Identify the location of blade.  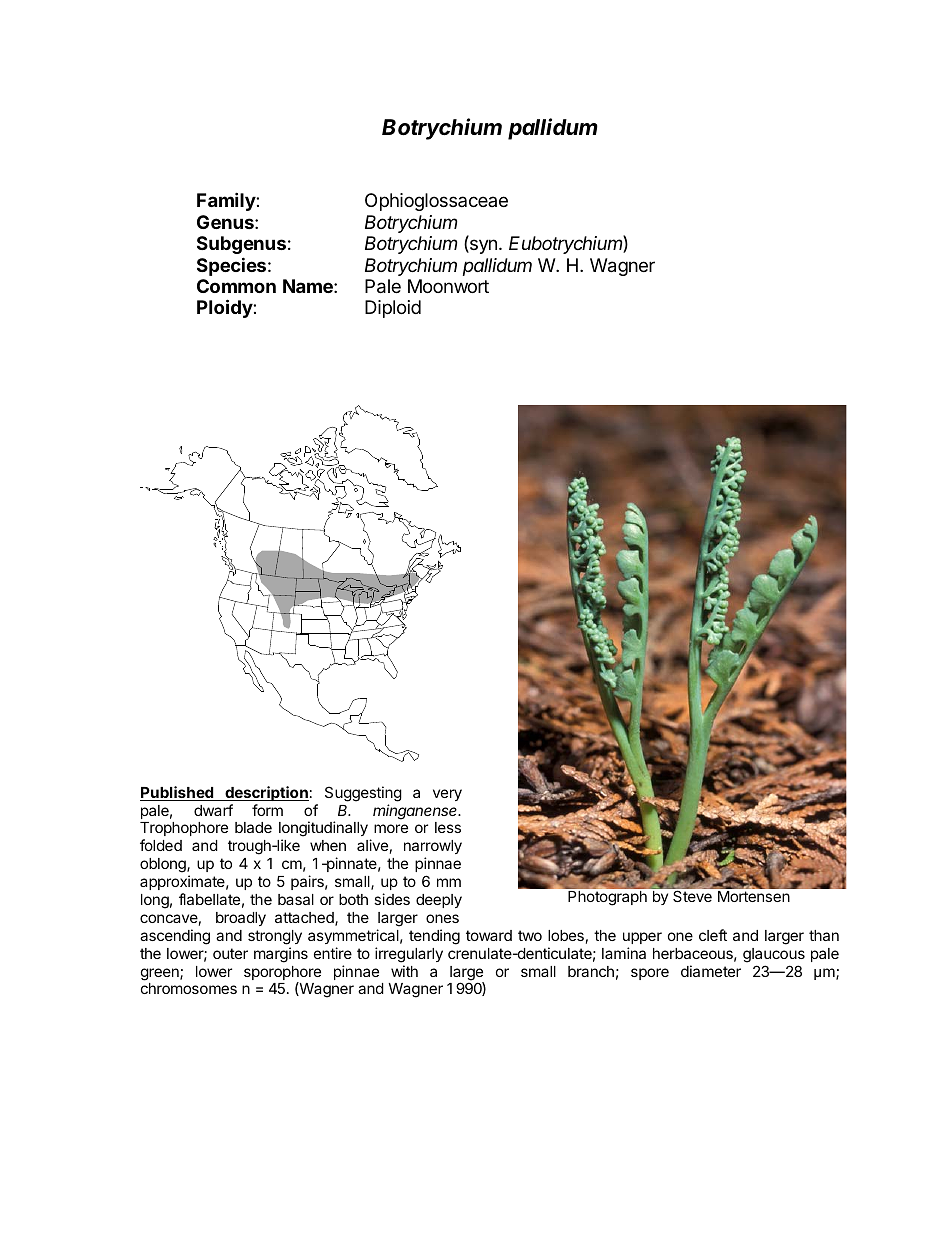
(253, 827).
